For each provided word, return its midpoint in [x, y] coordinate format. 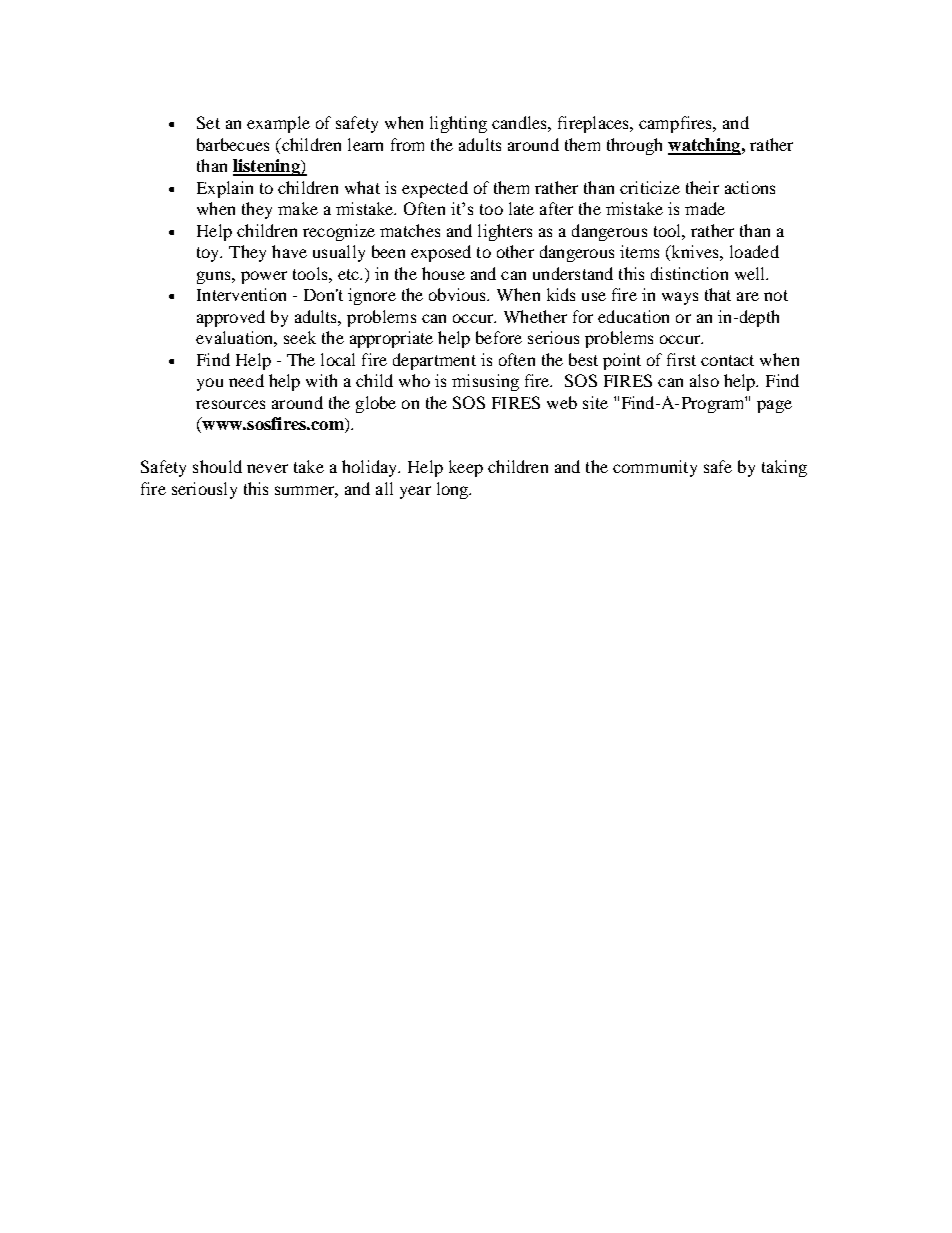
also [704, 380]
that [718, 294]
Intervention [241, 294]
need [246, 380]
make [298, 208]
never [267, 468]
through [634, 146]
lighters [505, 232]
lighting [458, 124]
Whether [535, 316]
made [705, 208]
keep [466, 468]
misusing [485, 382]
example [278, 124]
